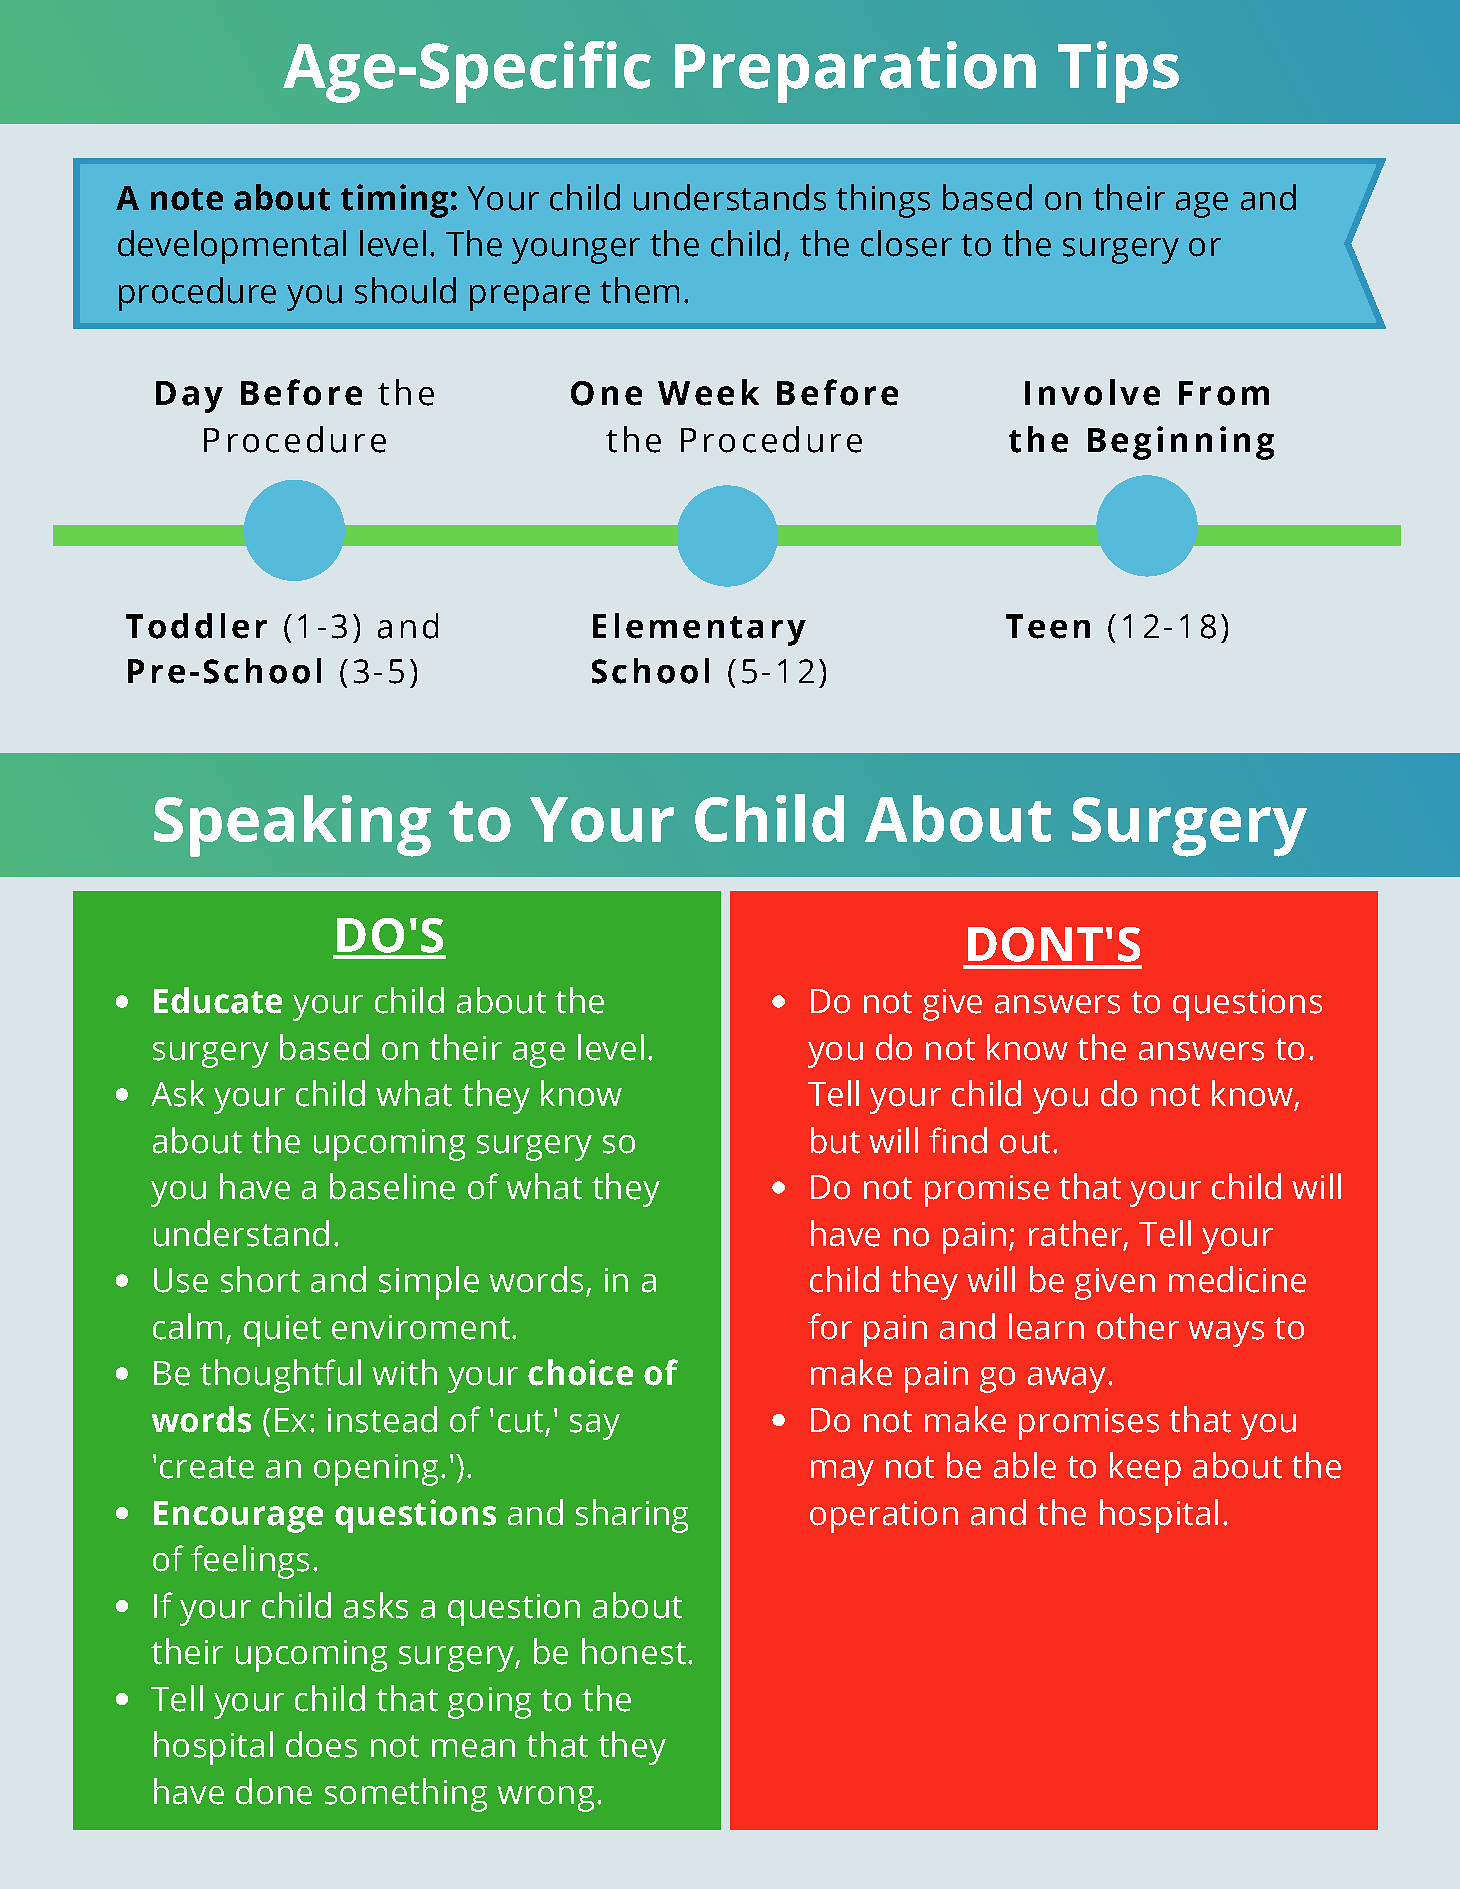  I want to click on Preparation, so click(855, 72).
